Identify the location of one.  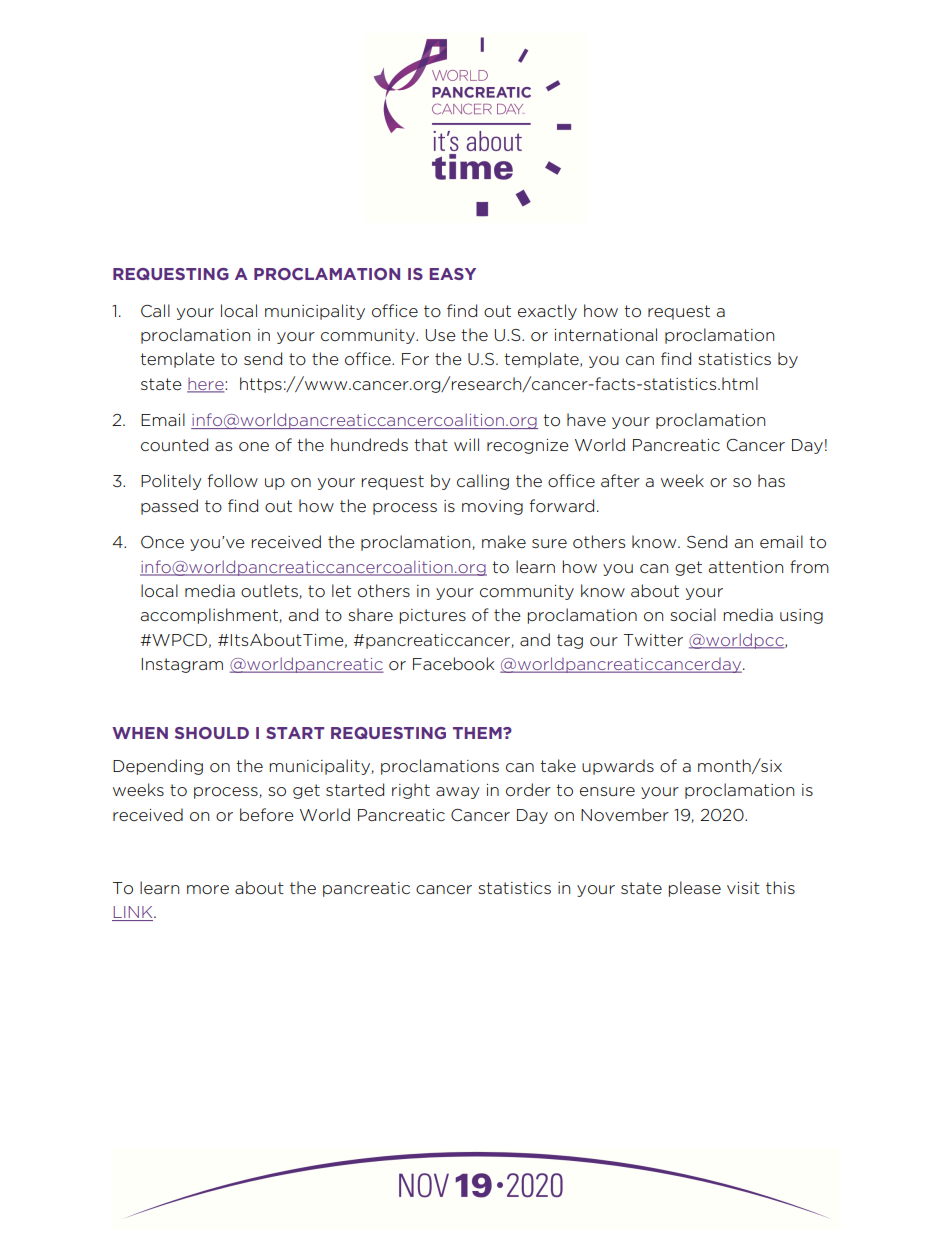
(254, 446).
